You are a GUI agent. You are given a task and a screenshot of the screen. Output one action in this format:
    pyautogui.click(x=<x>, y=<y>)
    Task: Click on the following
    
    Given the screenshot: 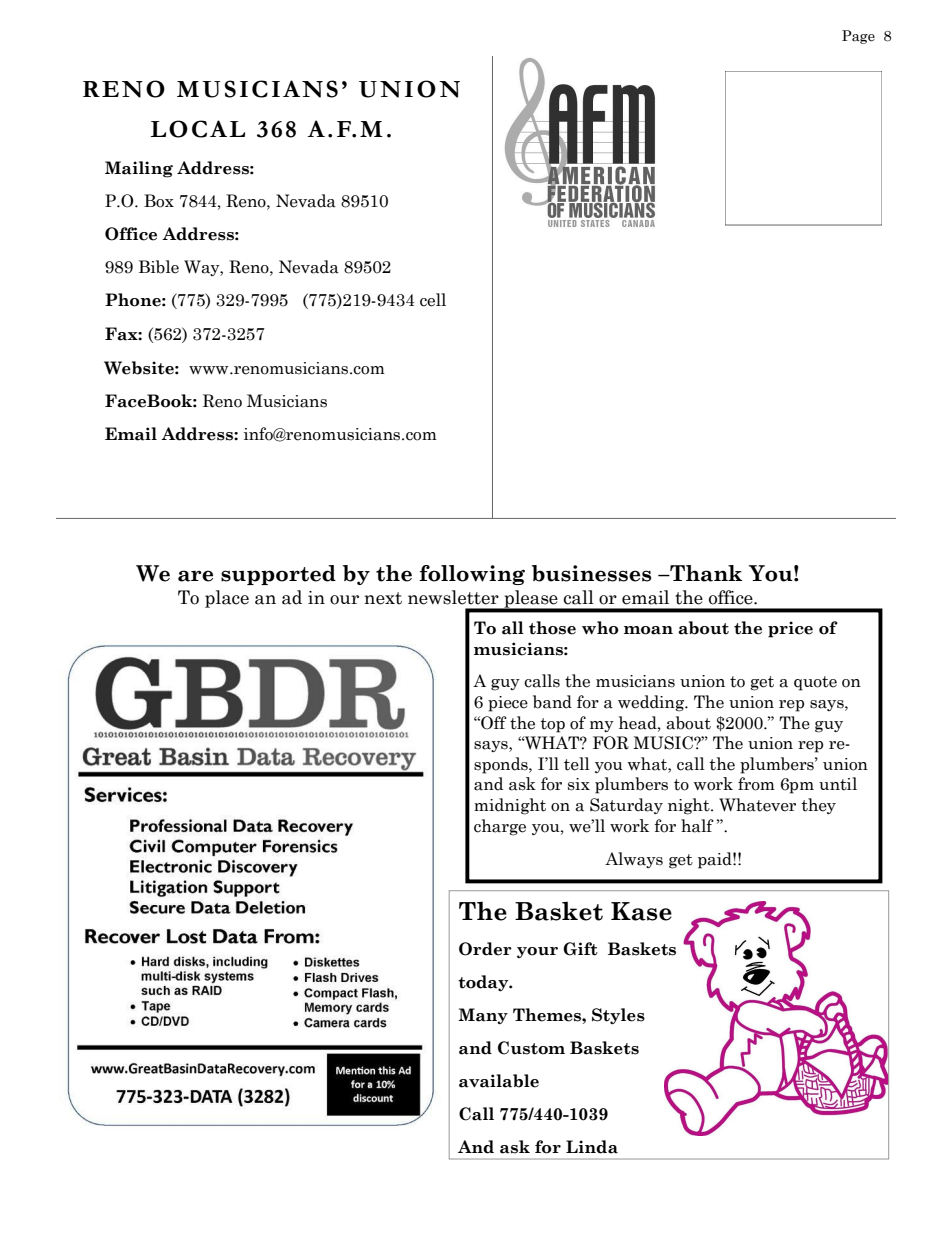 What is the action you would take?
    pyautogui.click(x=472, y=575)
